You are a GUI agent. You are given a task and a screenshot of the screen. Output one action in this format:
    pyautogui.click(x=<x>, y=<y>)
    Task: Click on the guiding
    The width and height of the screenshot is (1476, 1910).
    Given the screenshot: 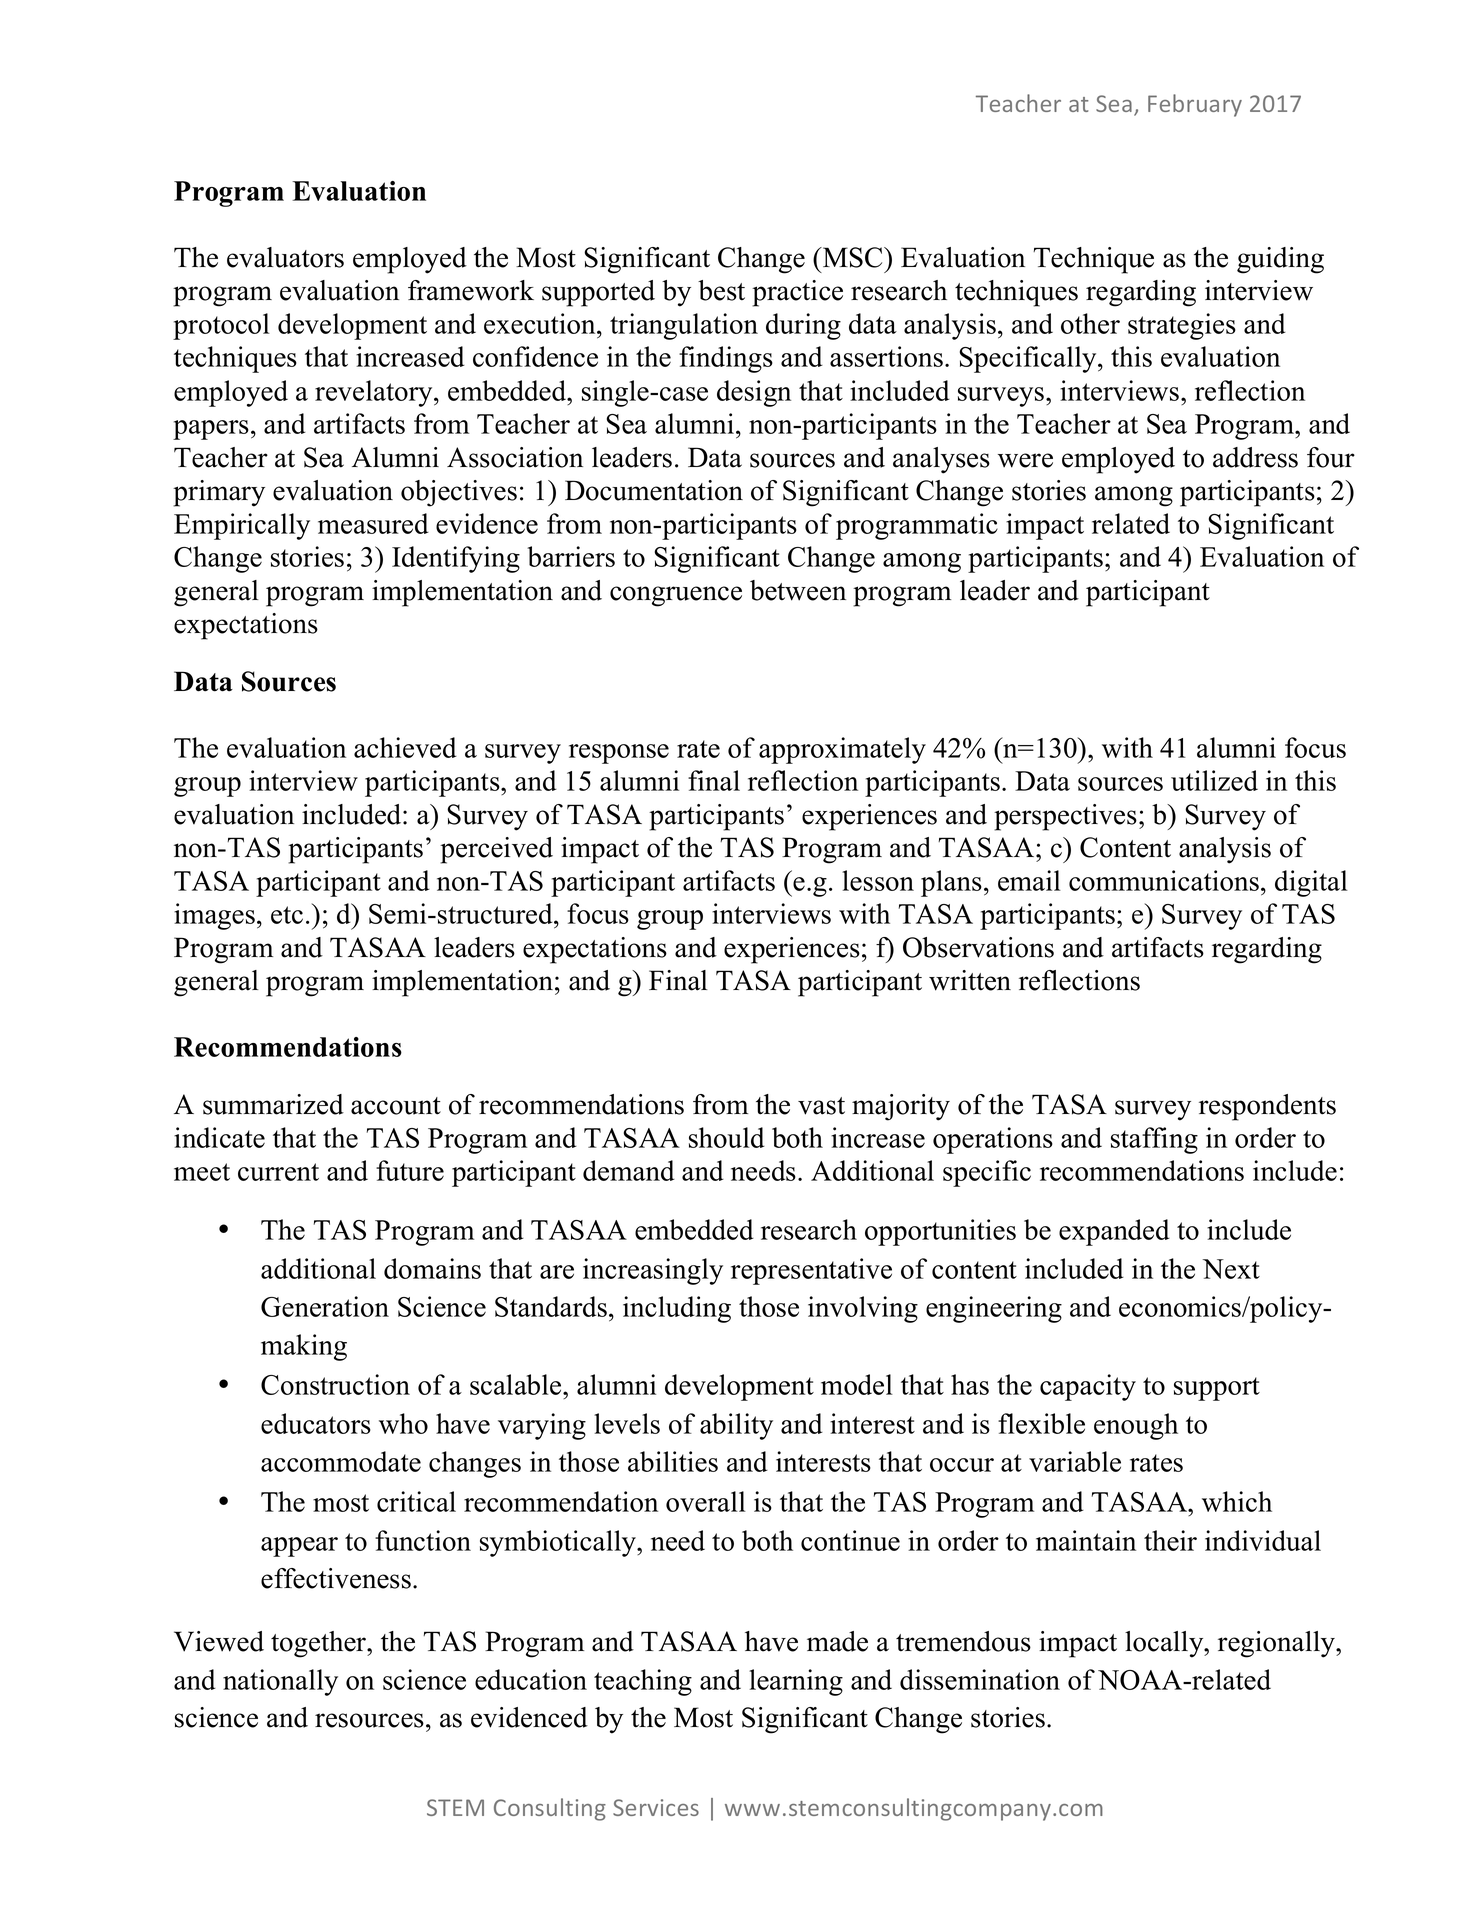 What is the action you would take?
    pyautogui.click(x=1280, y=260)
